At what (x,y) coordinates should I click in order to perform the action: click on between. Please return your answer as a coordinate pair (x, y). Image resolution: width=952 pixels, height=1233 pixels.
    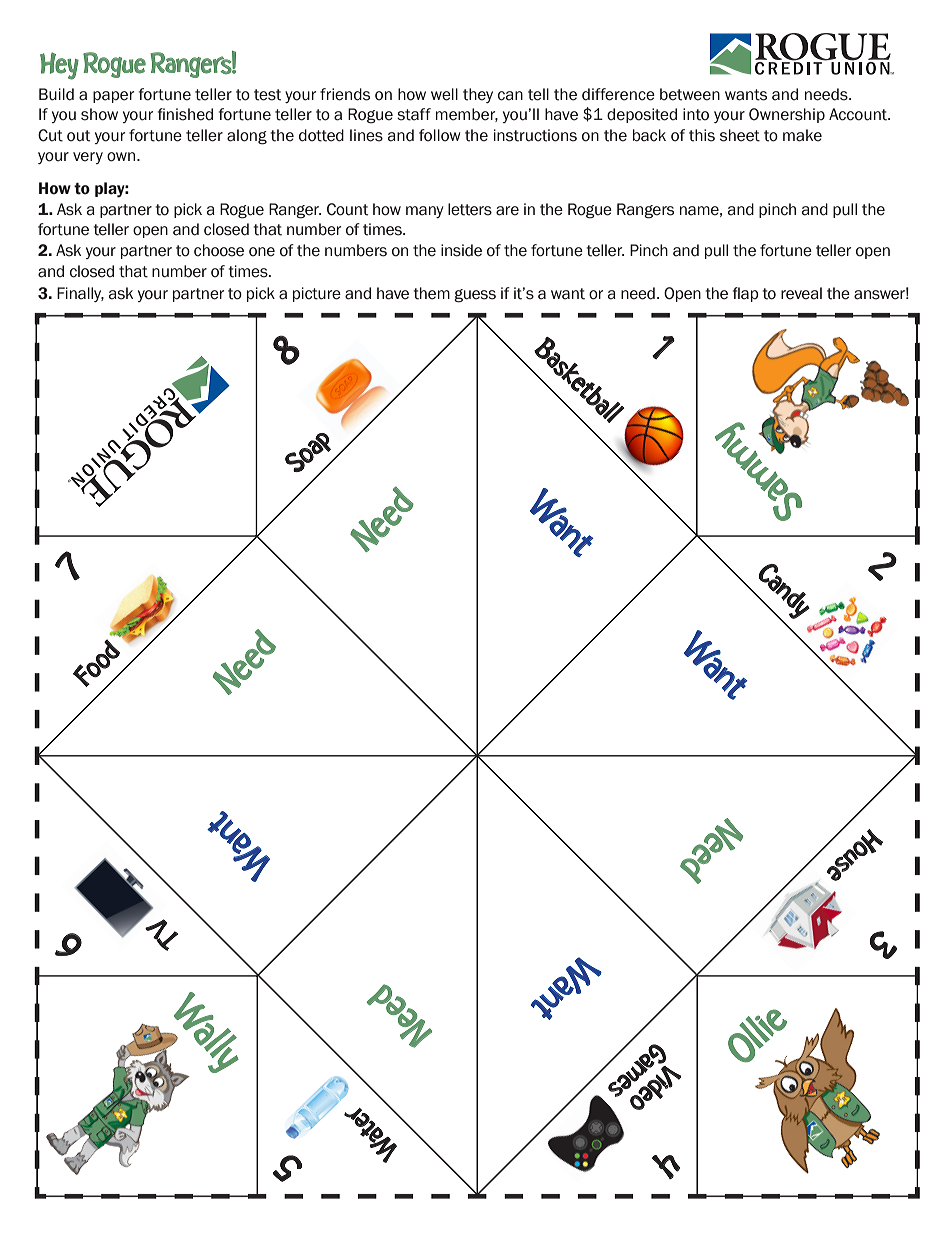
    Looking at the image, I should click on (690, 94).
